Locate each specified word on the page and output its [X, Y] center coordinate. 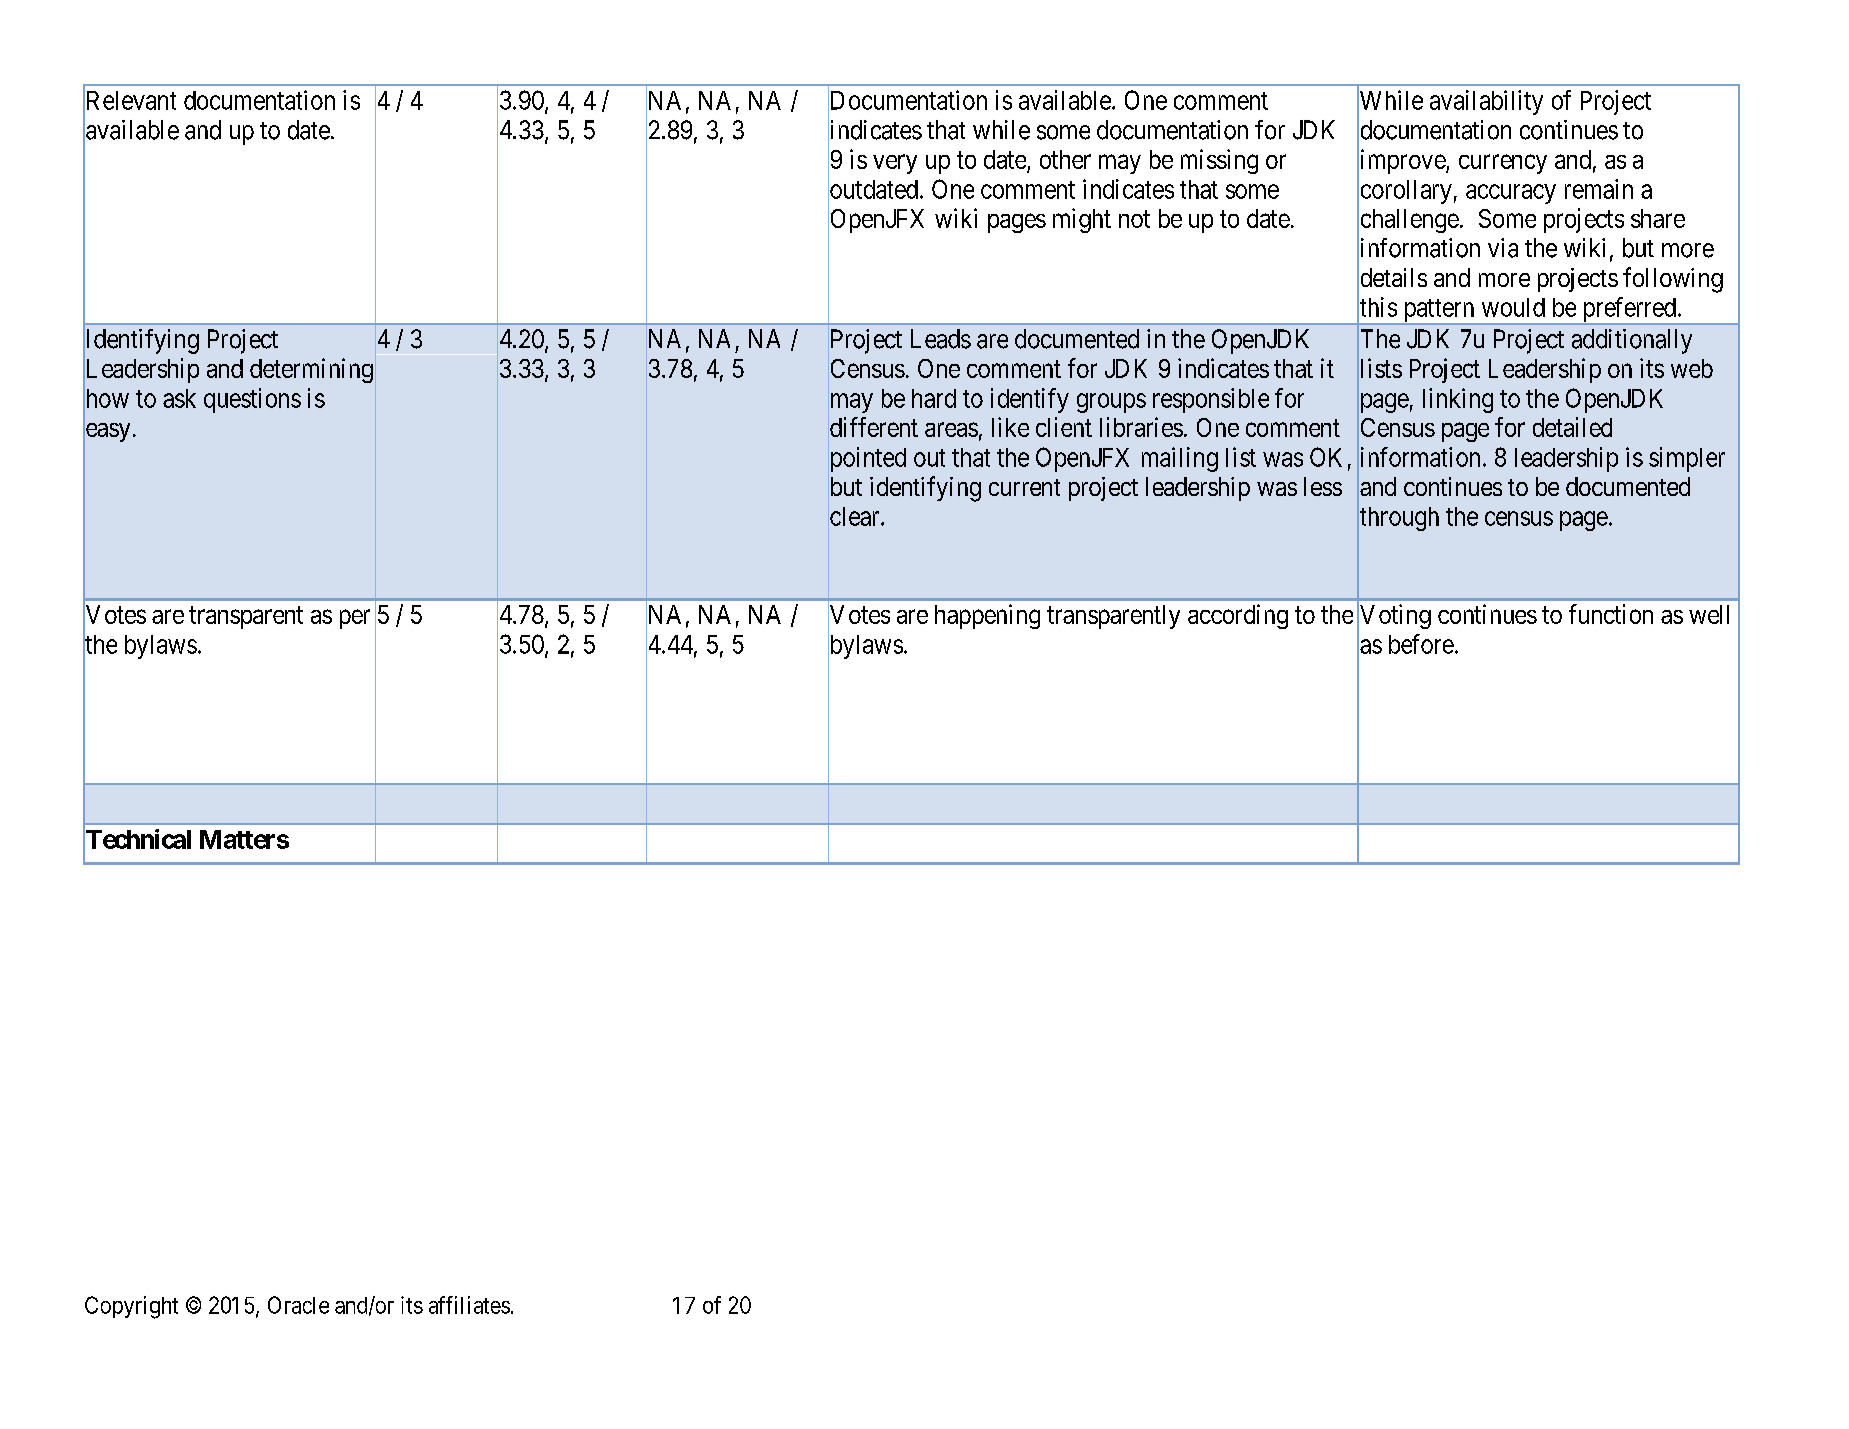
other [1065, 159]
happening [987, 616]
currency [1503, 164]
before [1421, 644]
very [895, 164]
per [355, 619]
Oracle [298, 1305]
